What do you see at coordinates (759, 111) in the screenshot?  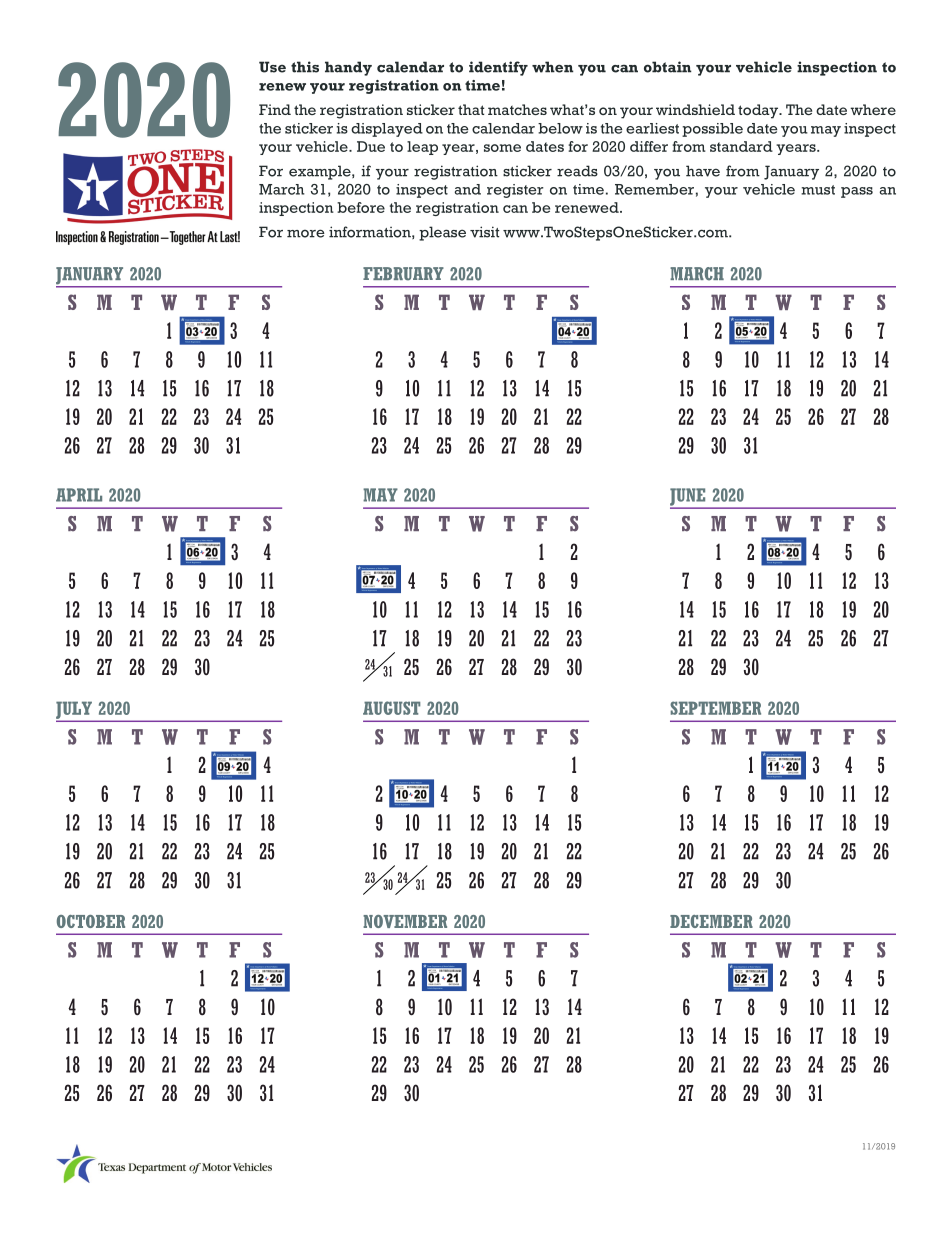 I see `today` at bounding box center [759, 111].
